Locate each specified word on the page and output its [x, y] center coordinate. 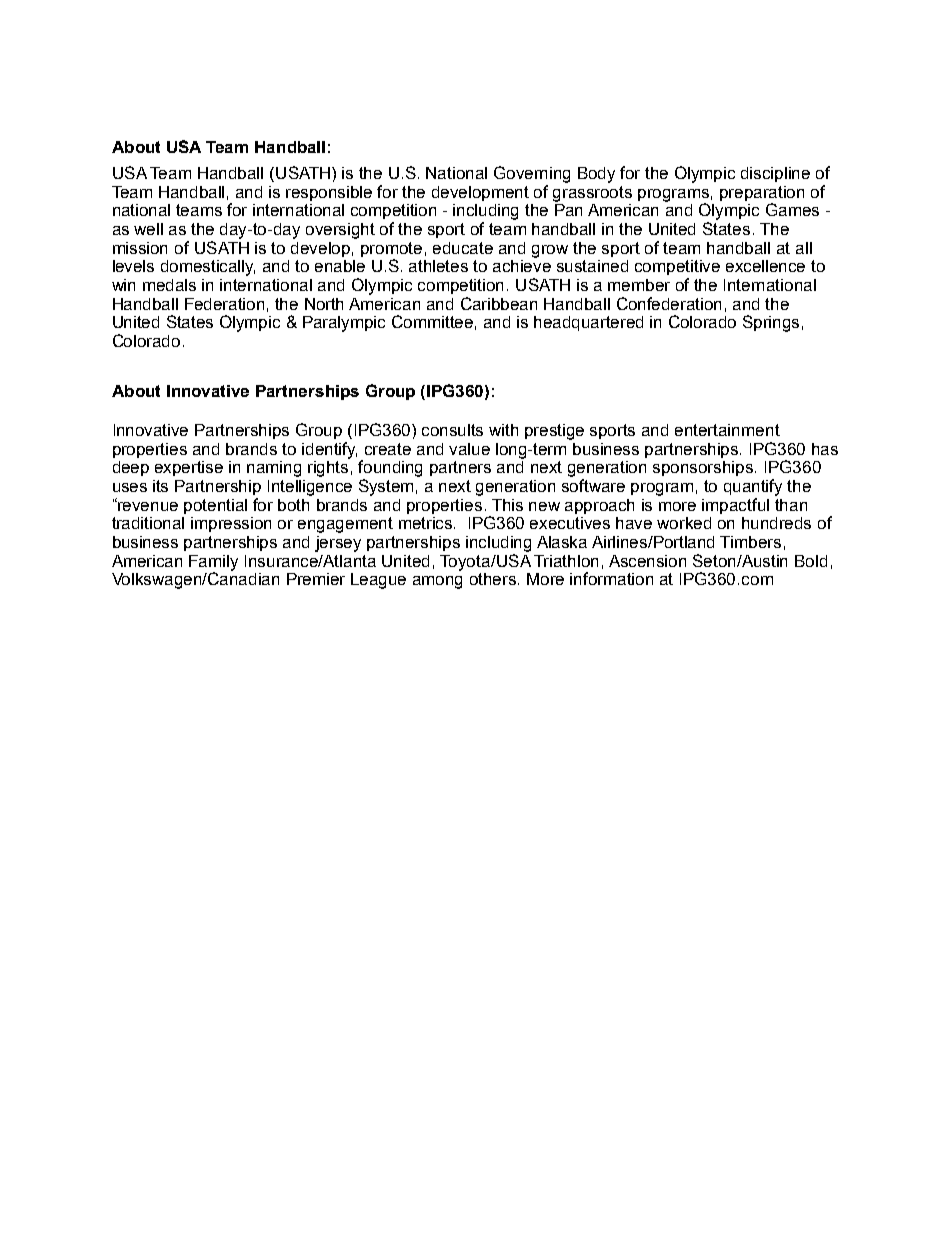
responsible [329, 193]
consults [452, 430]
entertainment [727, 430]
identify [329, 450]
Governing [532, 174]
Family [213, 564]
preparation [762, 195]
